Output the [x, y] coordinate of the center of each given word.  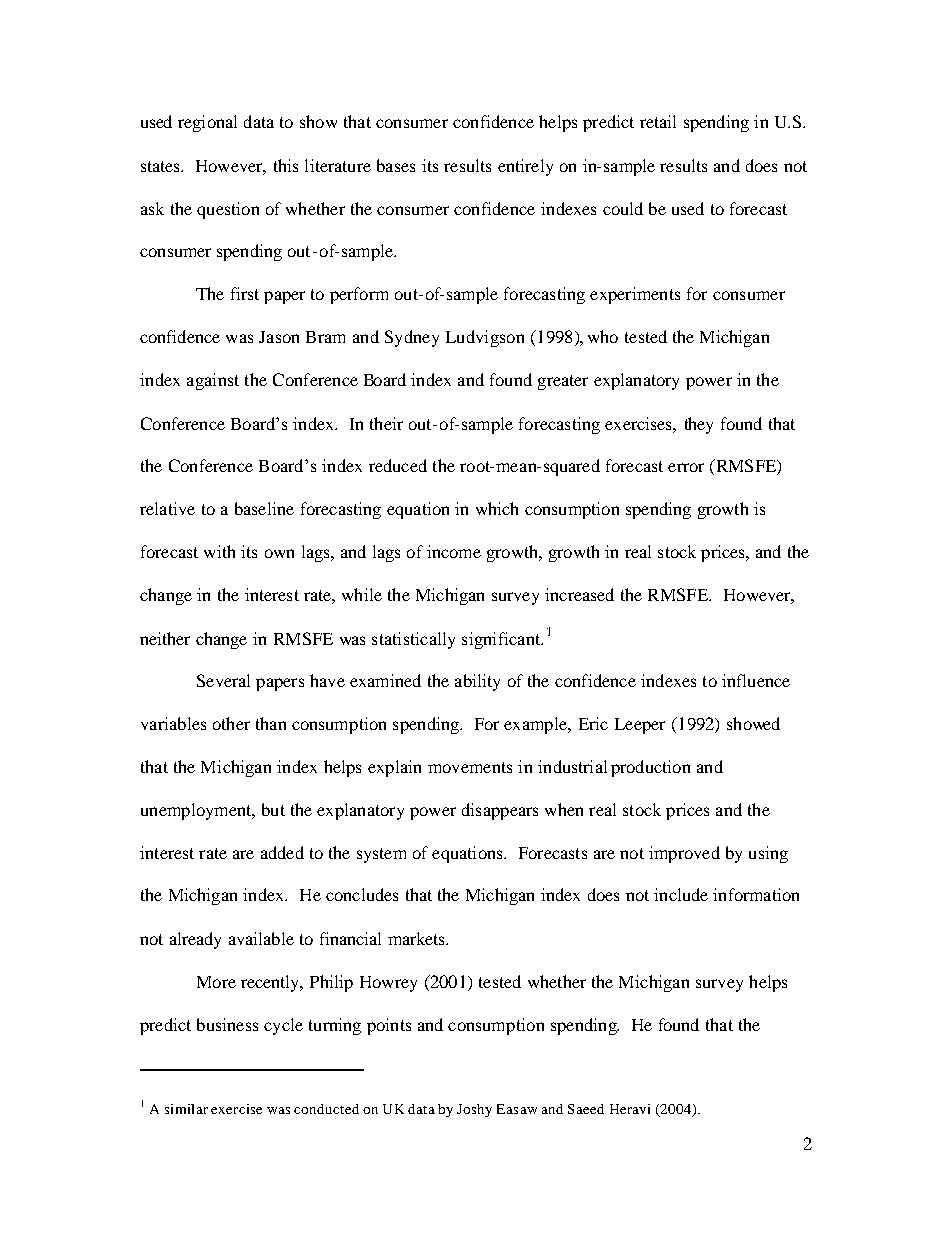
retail [658, 121]
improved [684, 854]
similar [186, 1109]
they [699, 425]
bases [396, 165]
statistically [413, 640]
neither [165, 638]
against [213, 381]
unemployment [197, 811]
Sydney [412, 338]
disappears [500, 811]
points [389, 1026]
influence [756, 680]
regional [207, 123]
